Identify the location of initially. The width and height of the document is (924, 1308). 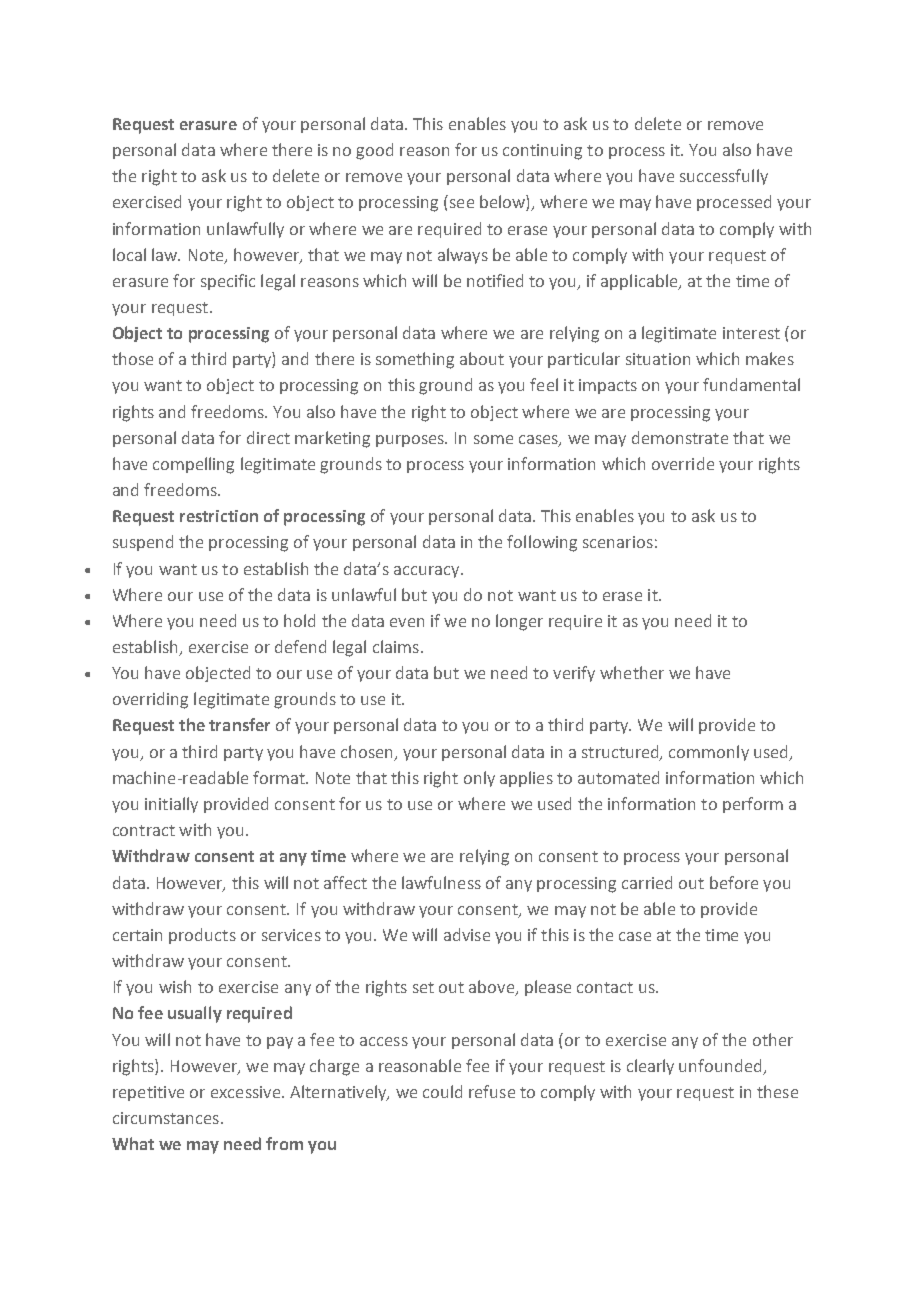
(171, 805).
